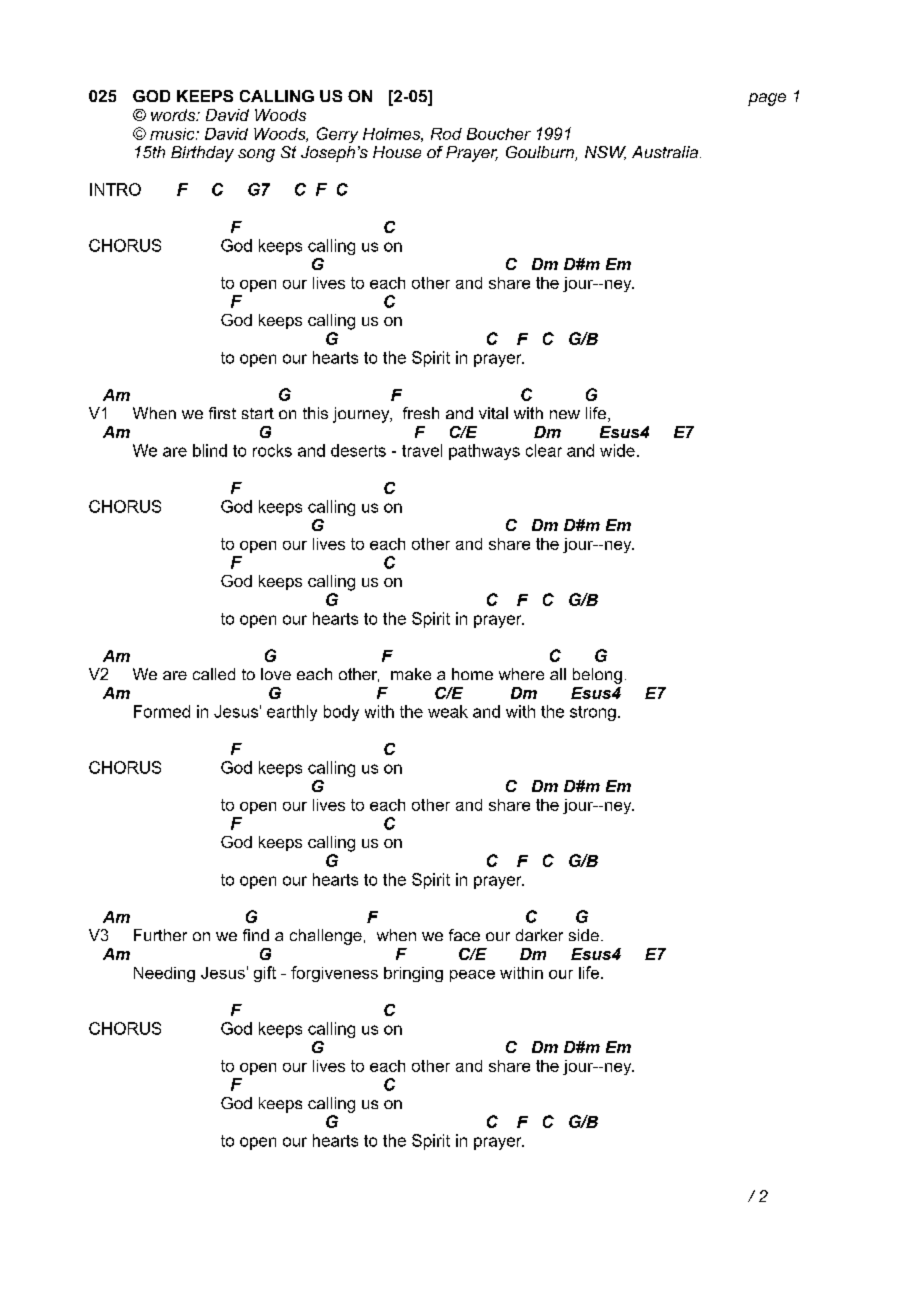 Image resolution: width=924 pixels, height=1308 pixels. I want to click on weak, so click(448, 711).
